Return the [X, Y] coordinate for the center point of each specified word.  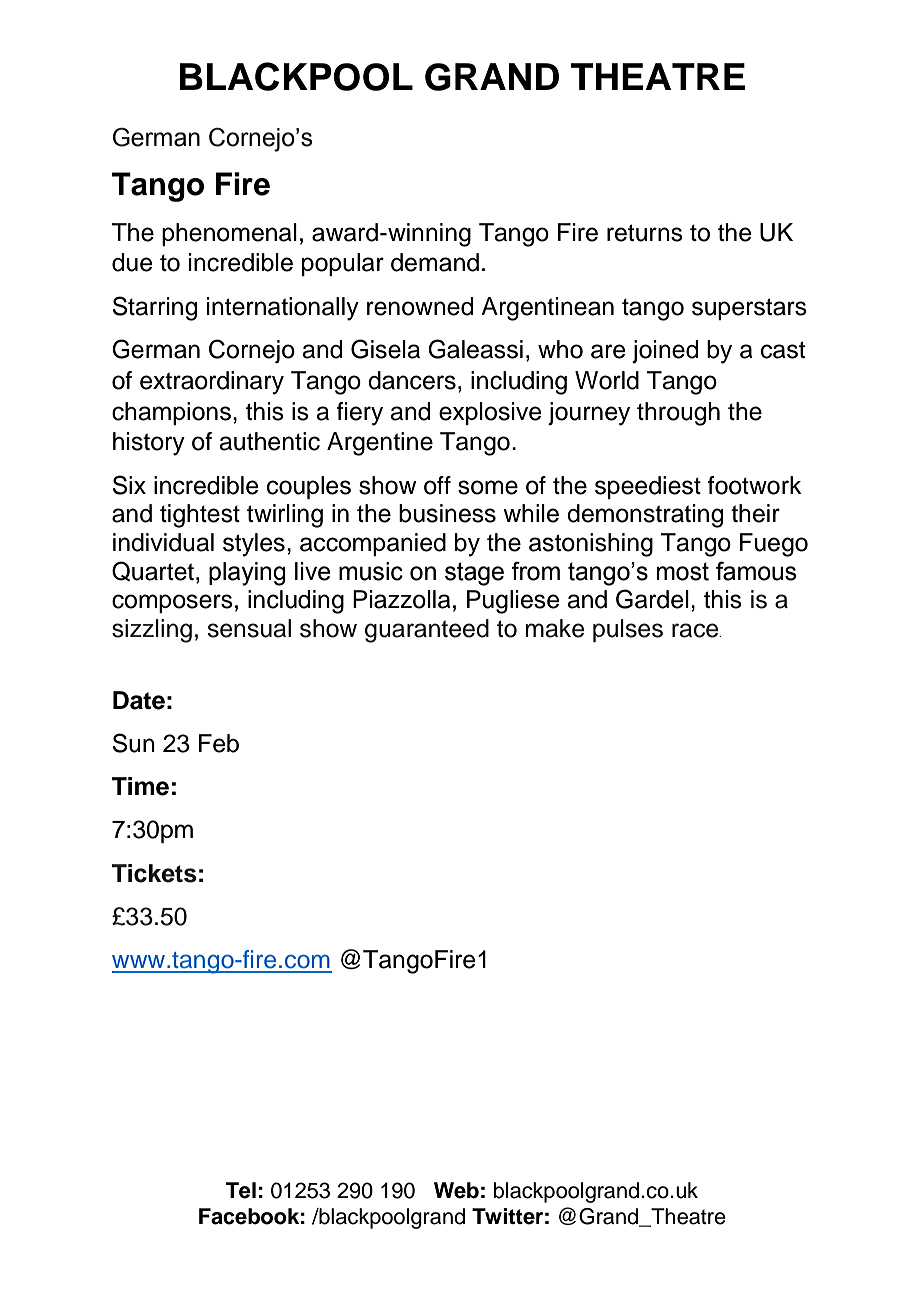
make [555, 628]
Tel [241, 1190]
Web [456, 1190]
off [437, 485]
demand [435, 262]
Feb [219, 743]
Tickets [154, 873]
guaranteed [427, 631]
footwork [755, 485]
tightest [200, 516]
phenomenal [229, 234]
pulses [628, 630]
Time [140, 786]
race [696, 630]
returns [645, 233]
